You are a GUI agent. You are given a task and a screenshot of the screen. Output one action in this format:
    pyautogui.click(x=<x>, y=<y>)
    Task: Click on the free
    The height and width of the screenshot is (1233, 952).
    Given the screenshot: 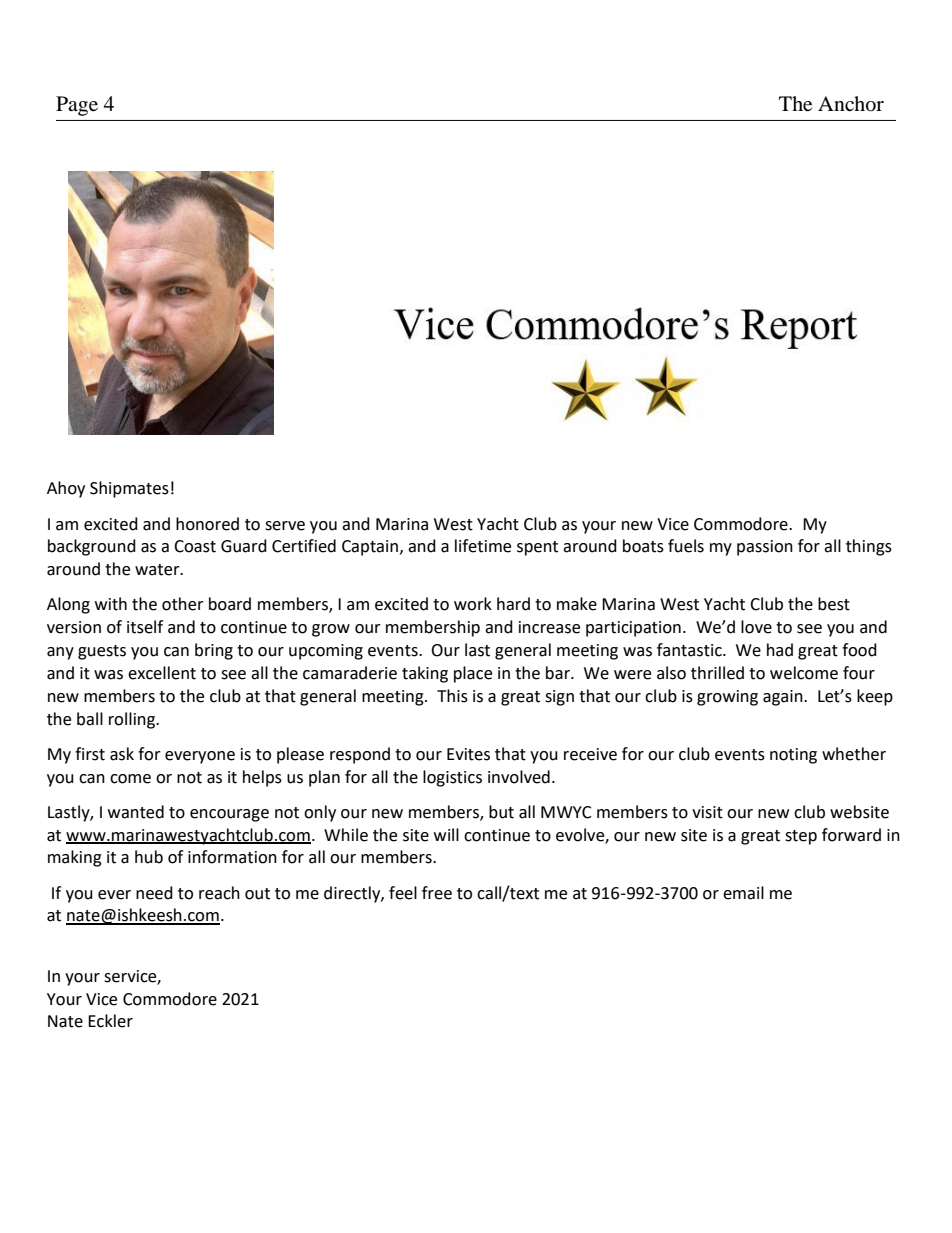 What is the action you would take?
    pyautogui.click(x=437, y=893)
